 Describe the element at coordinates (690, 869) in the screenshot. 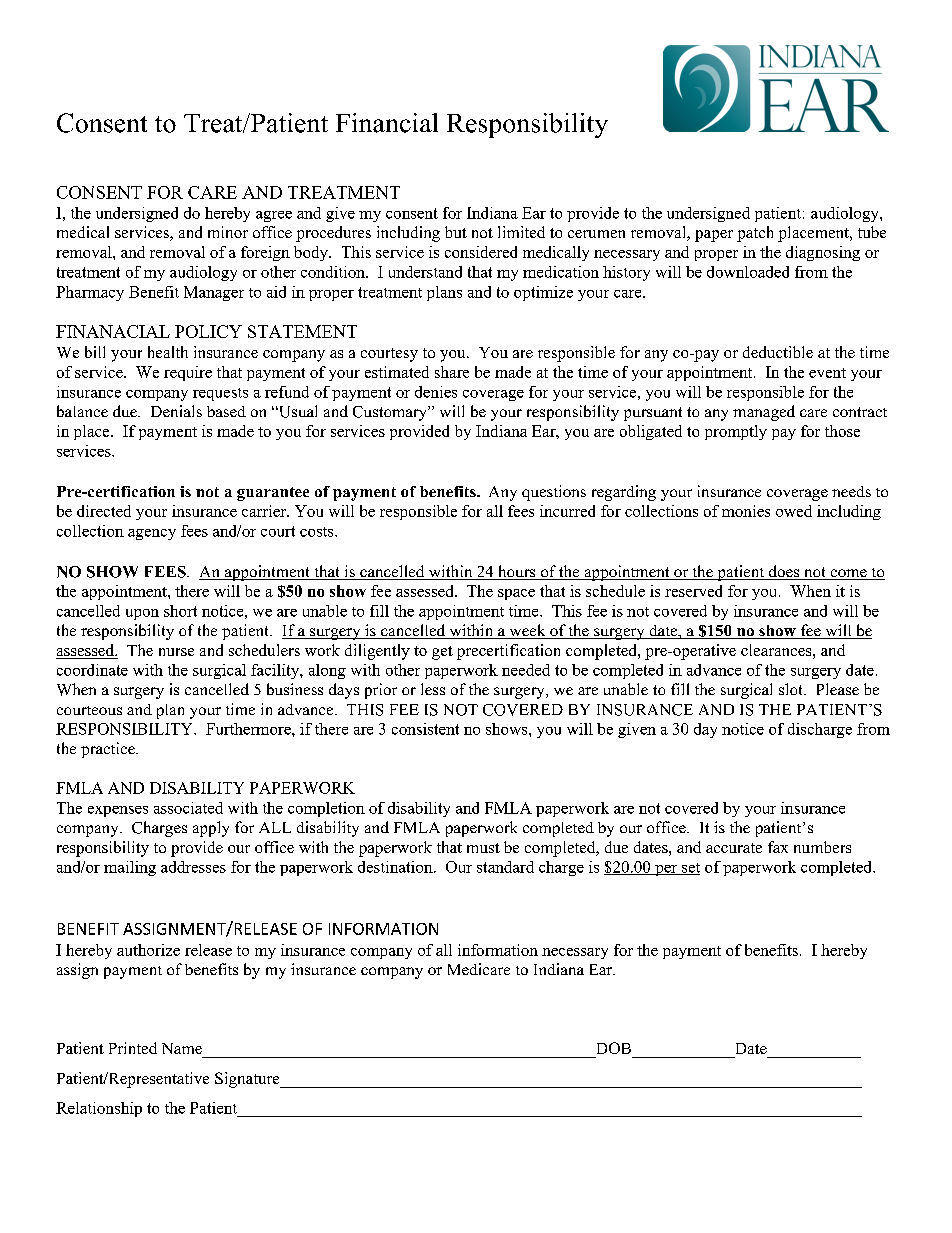

I see `set` at that location.
